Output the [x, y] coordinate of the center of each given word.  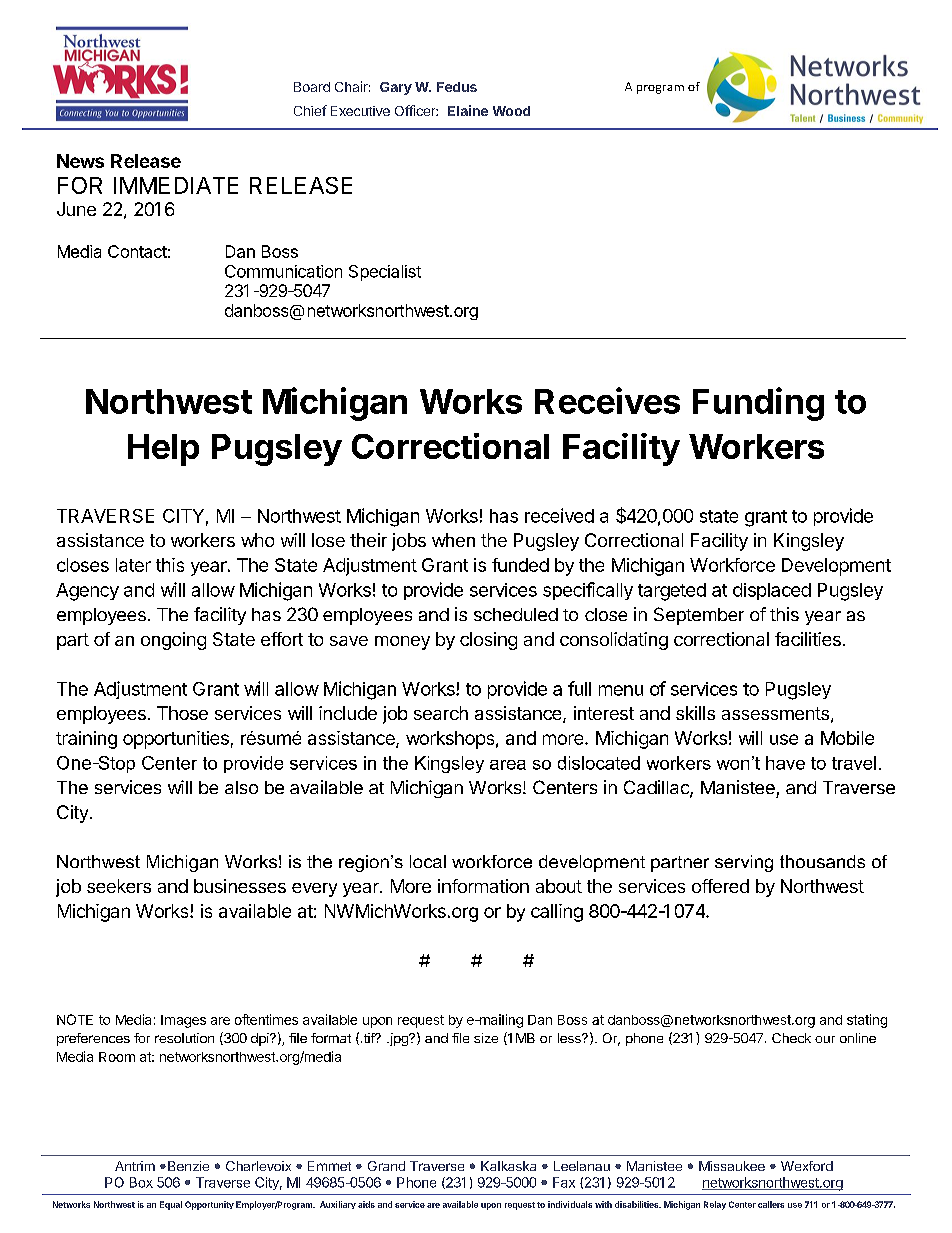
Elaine [468, 110]
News [80, 161]
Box [141, 1182]
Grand [386, 1166]
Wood [511, 111]
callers [771, 1204]
